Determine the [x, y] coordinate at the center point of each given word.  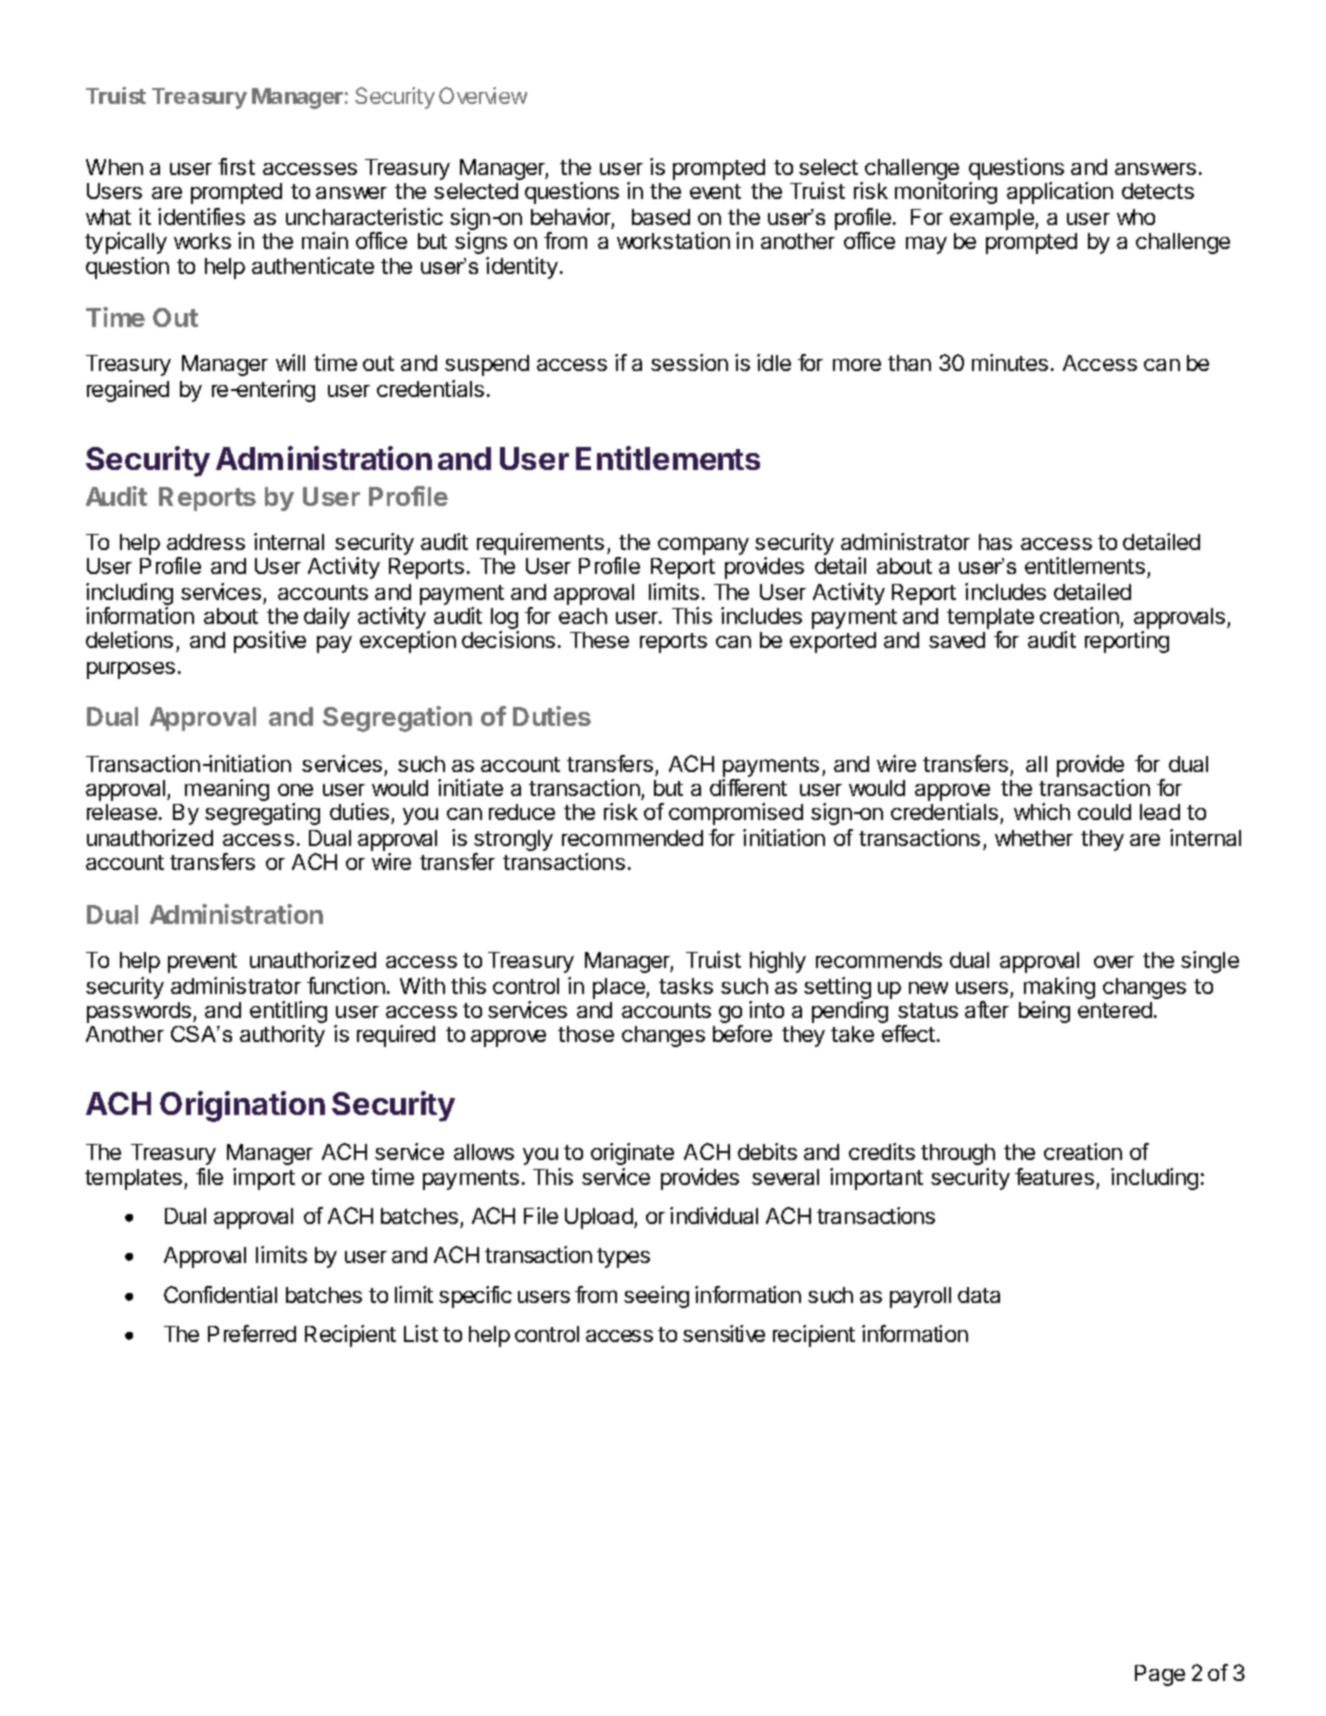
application [1060, 193]
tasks [686, 986]
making [1059, 989]
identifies [201, 216]
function [346, 985]
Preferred [252, 1333]
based [661, 217]
